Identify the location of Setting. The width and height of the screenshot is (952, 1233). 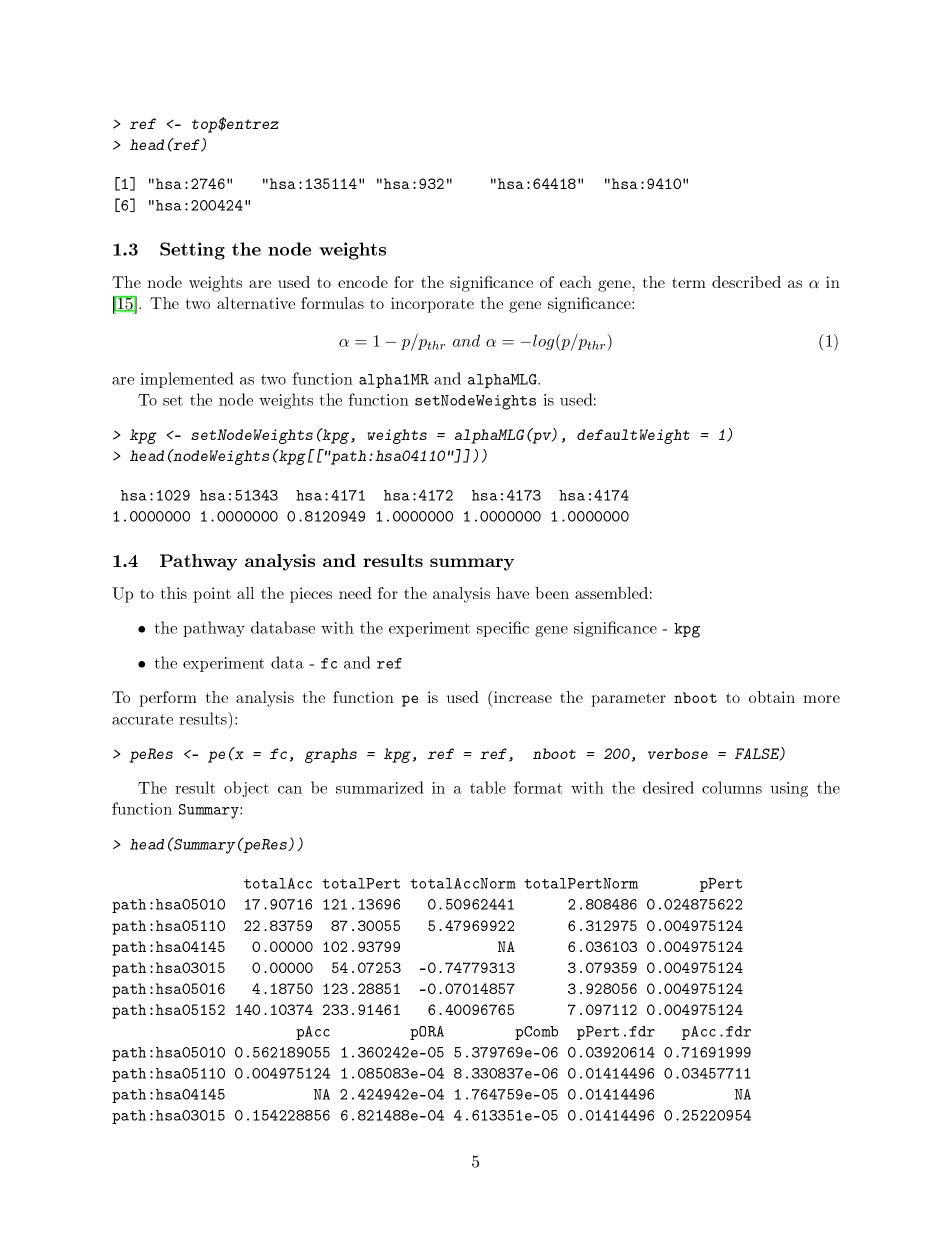
(192, 251).
